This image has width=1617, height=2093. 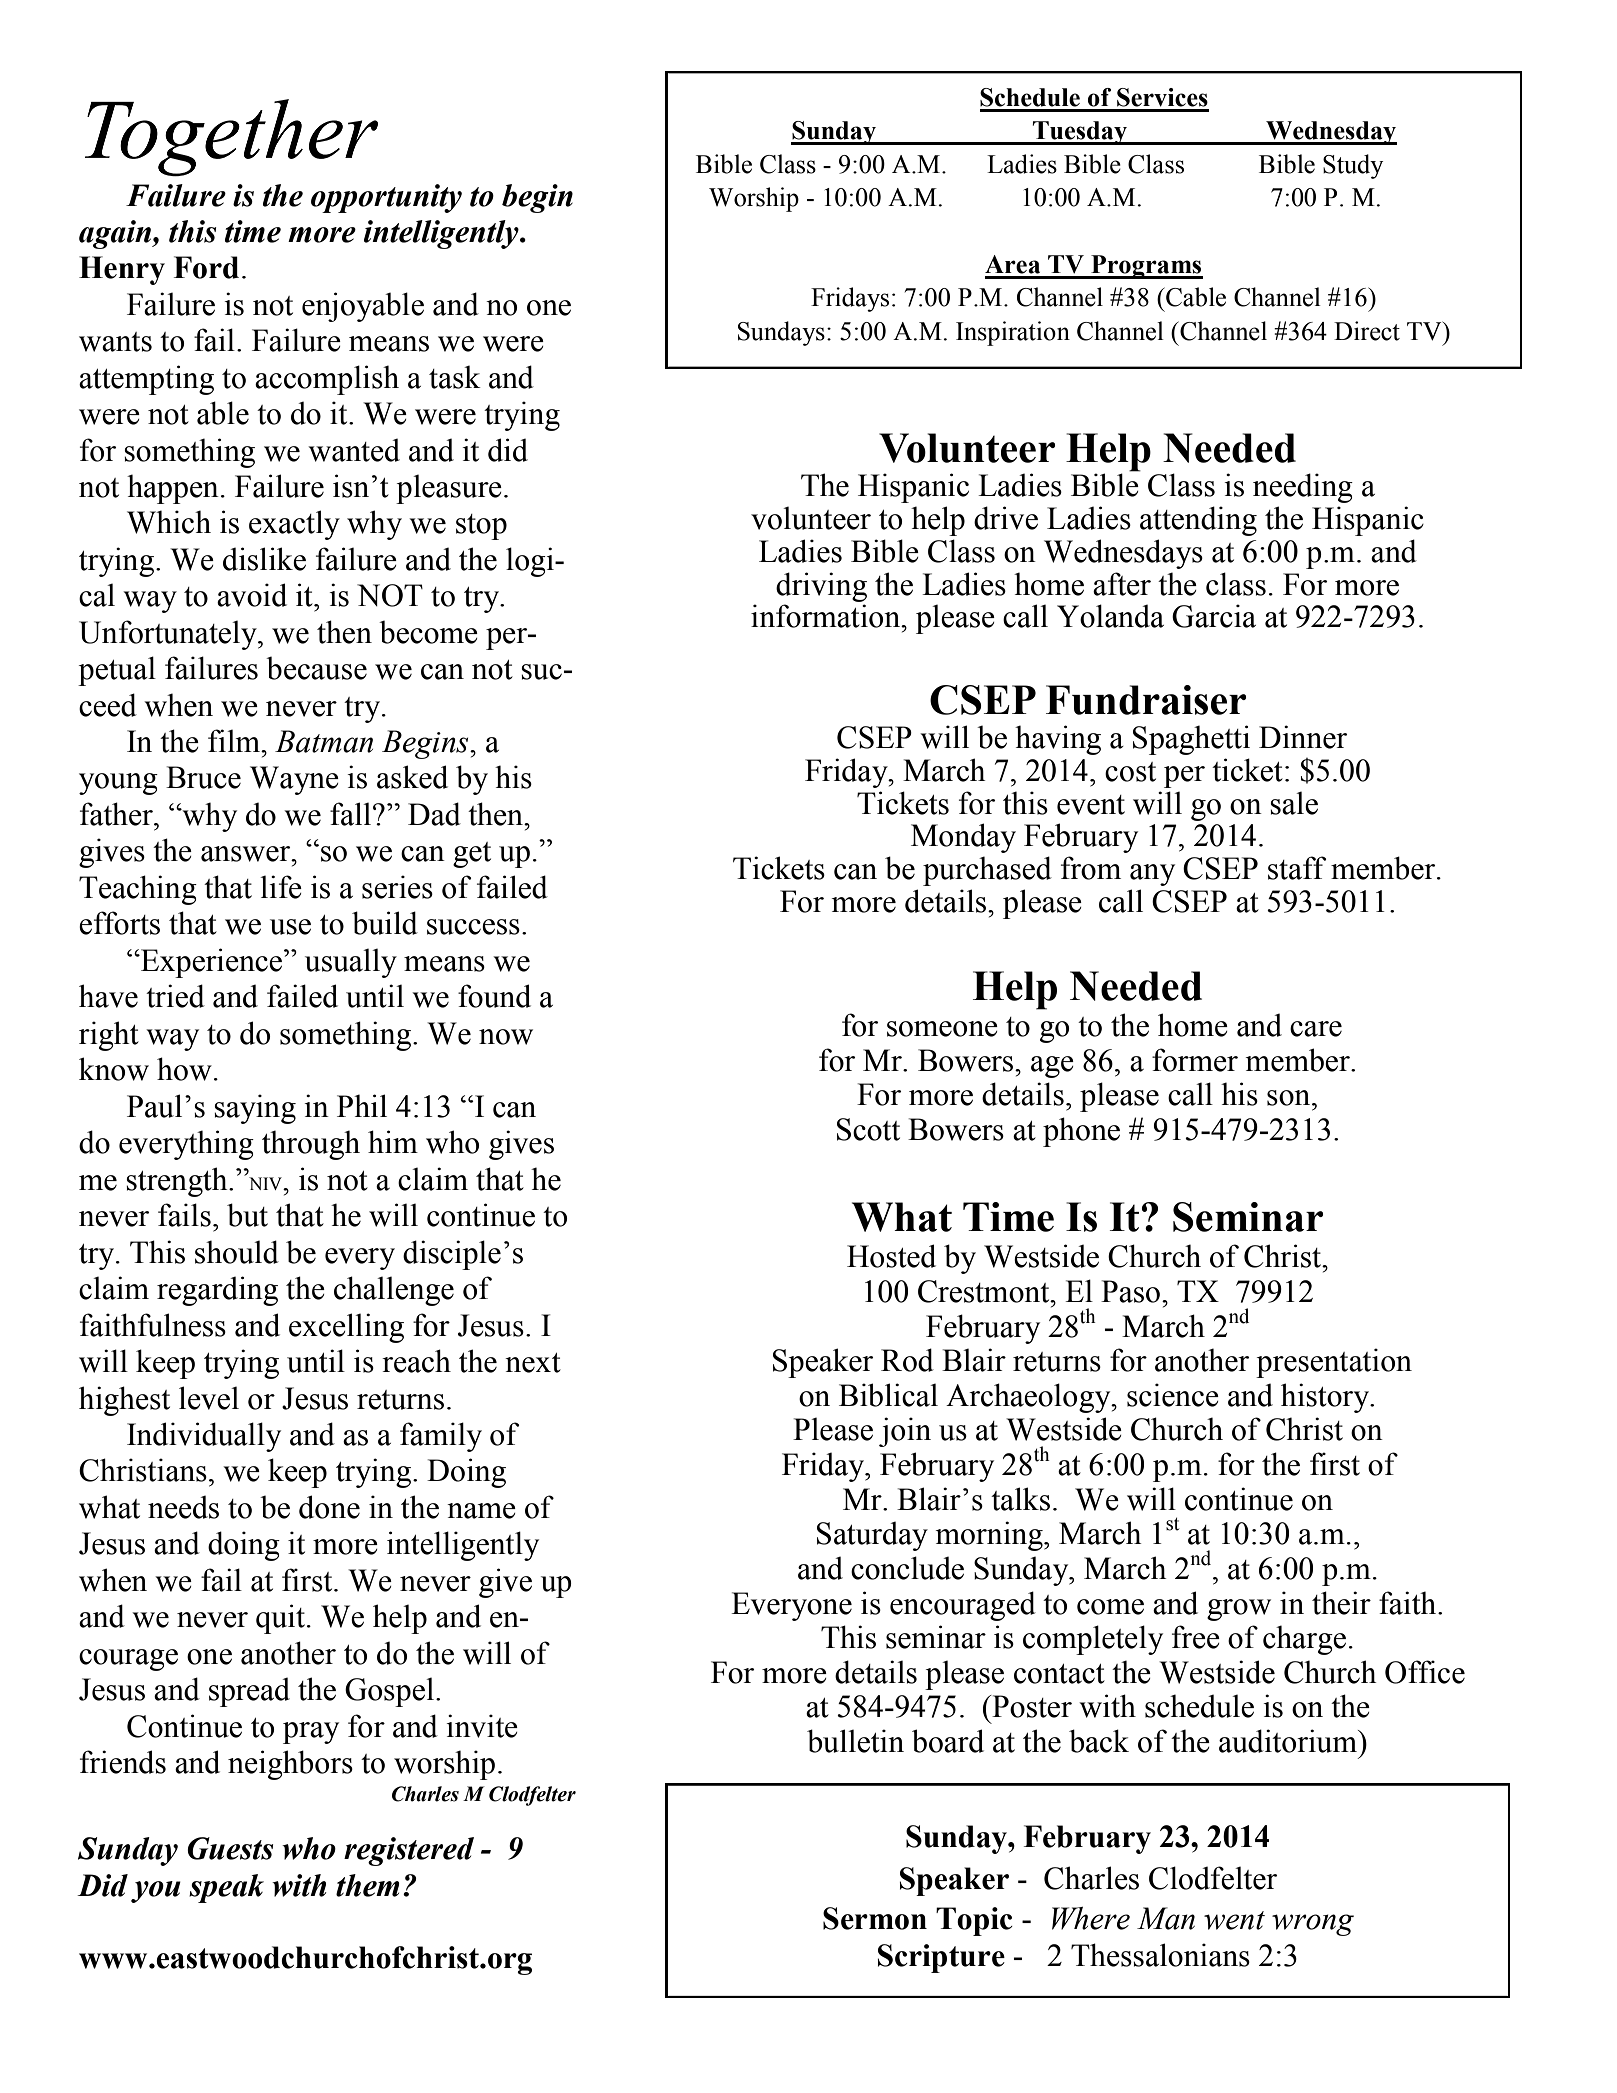 What do you see at coordinates (1234, 1920) in the image?
I see `went` at bounding box center [1234, 1920].
